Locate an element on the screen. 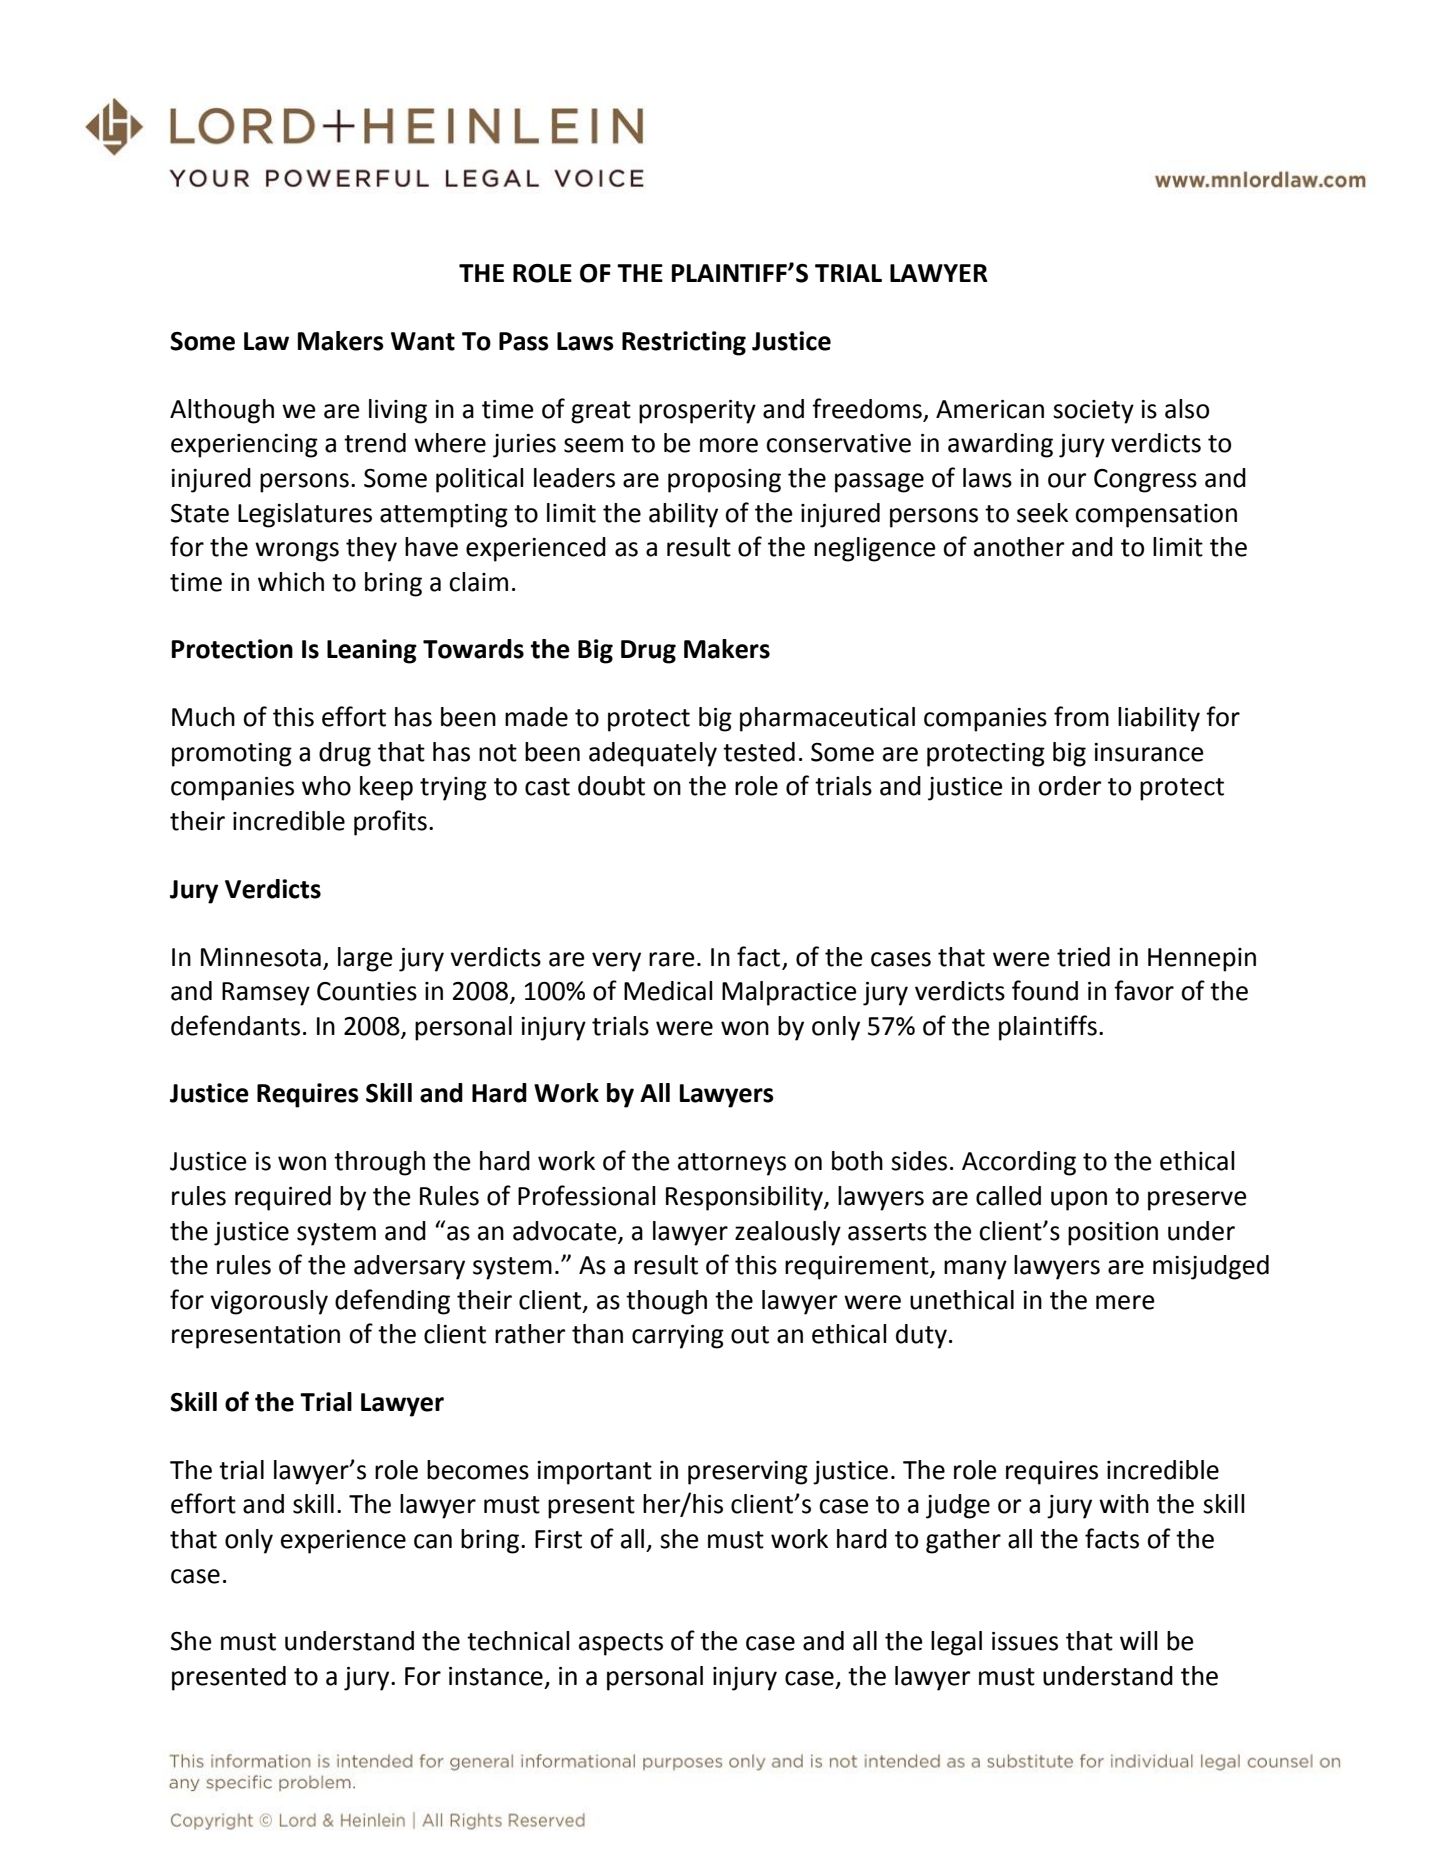 This screenshot has height=1872, width=1447. society is located at coordinates (1093, 412).
